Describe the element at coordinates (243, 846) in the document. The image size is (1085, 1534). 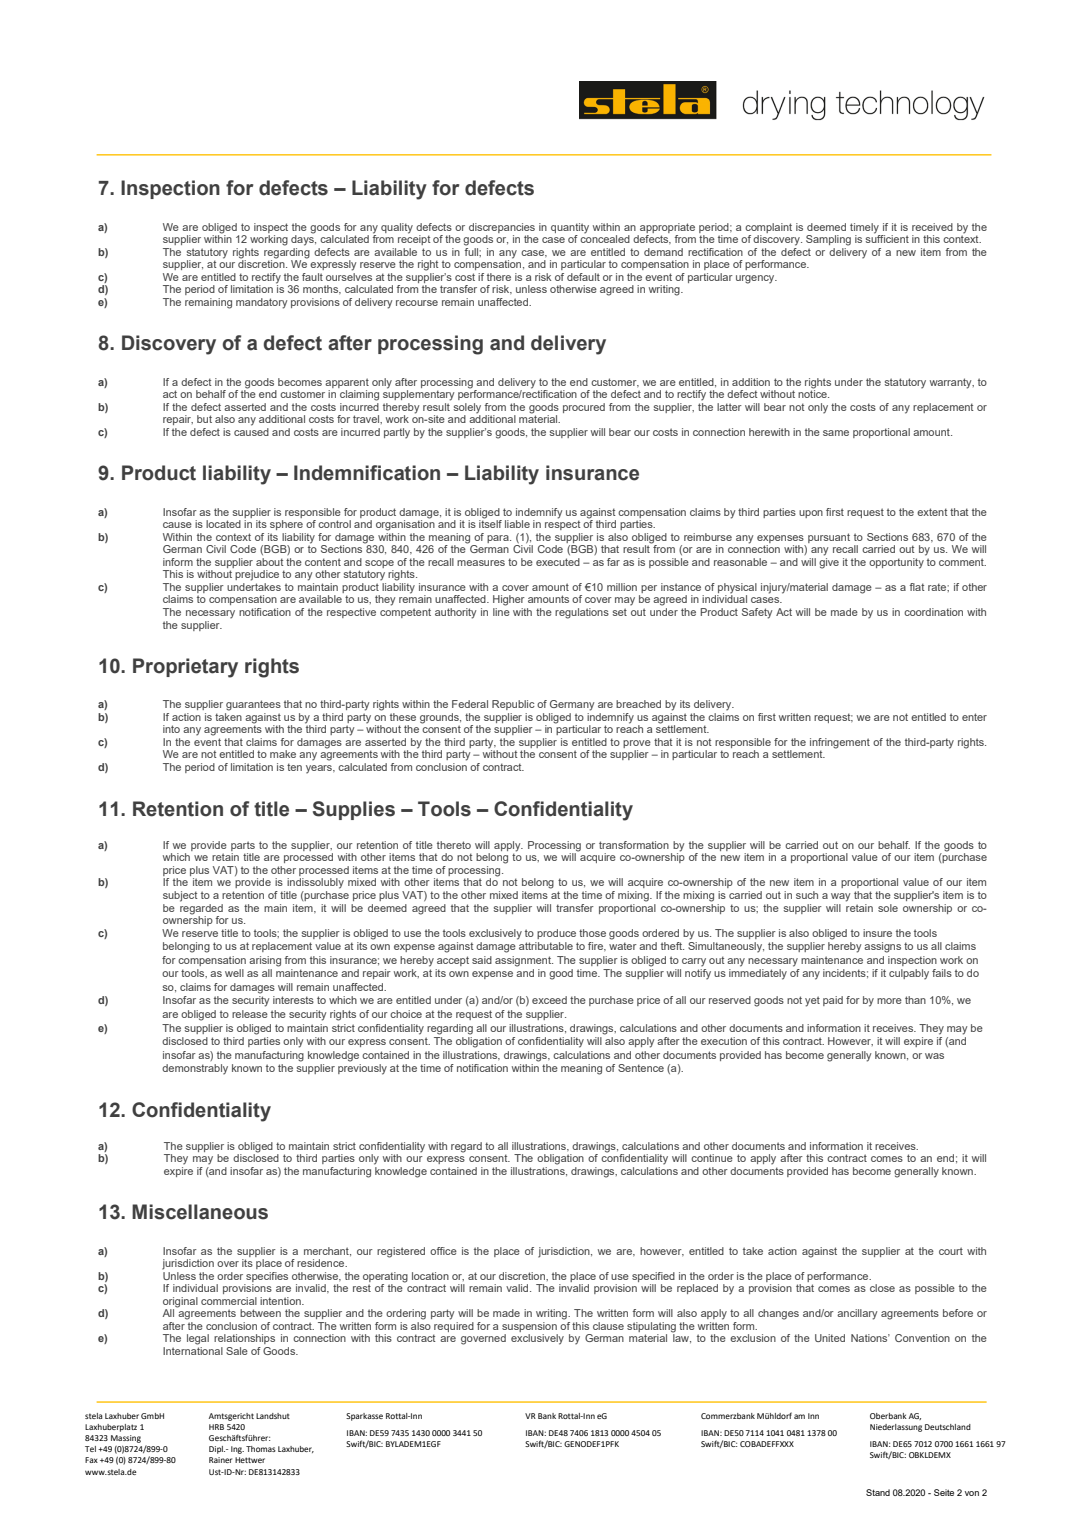
I see `parts` at that location.
